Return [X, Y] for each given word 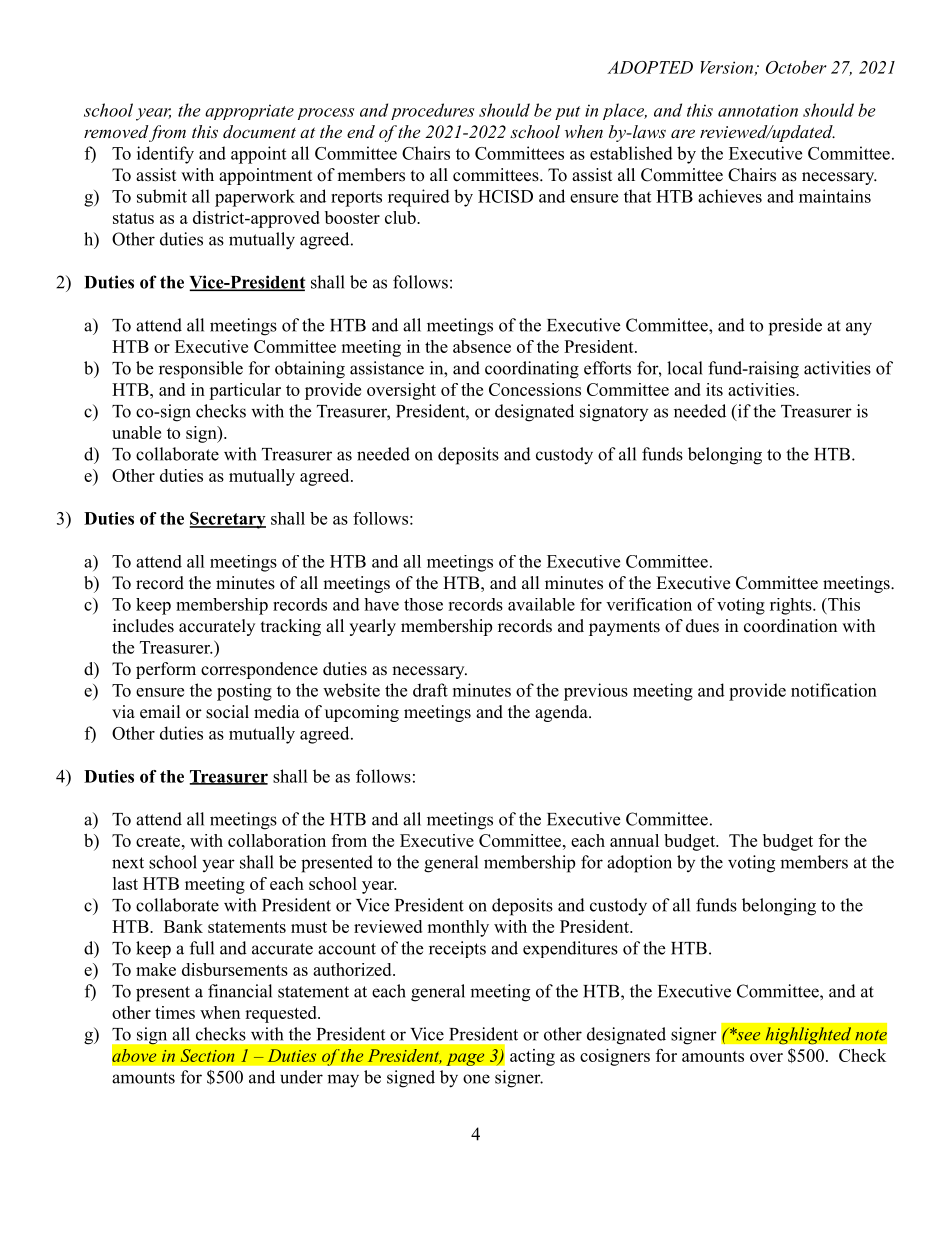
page [465, 1059]
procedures [432, 111]
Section [207, 1055]
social [227, 712]
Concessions [535, 389]
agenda [562, 713]
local [685, 368]
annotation [758, 110]
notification [834, 690]
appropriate [249, 112]
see [747, 1035]
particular [245, 391]
